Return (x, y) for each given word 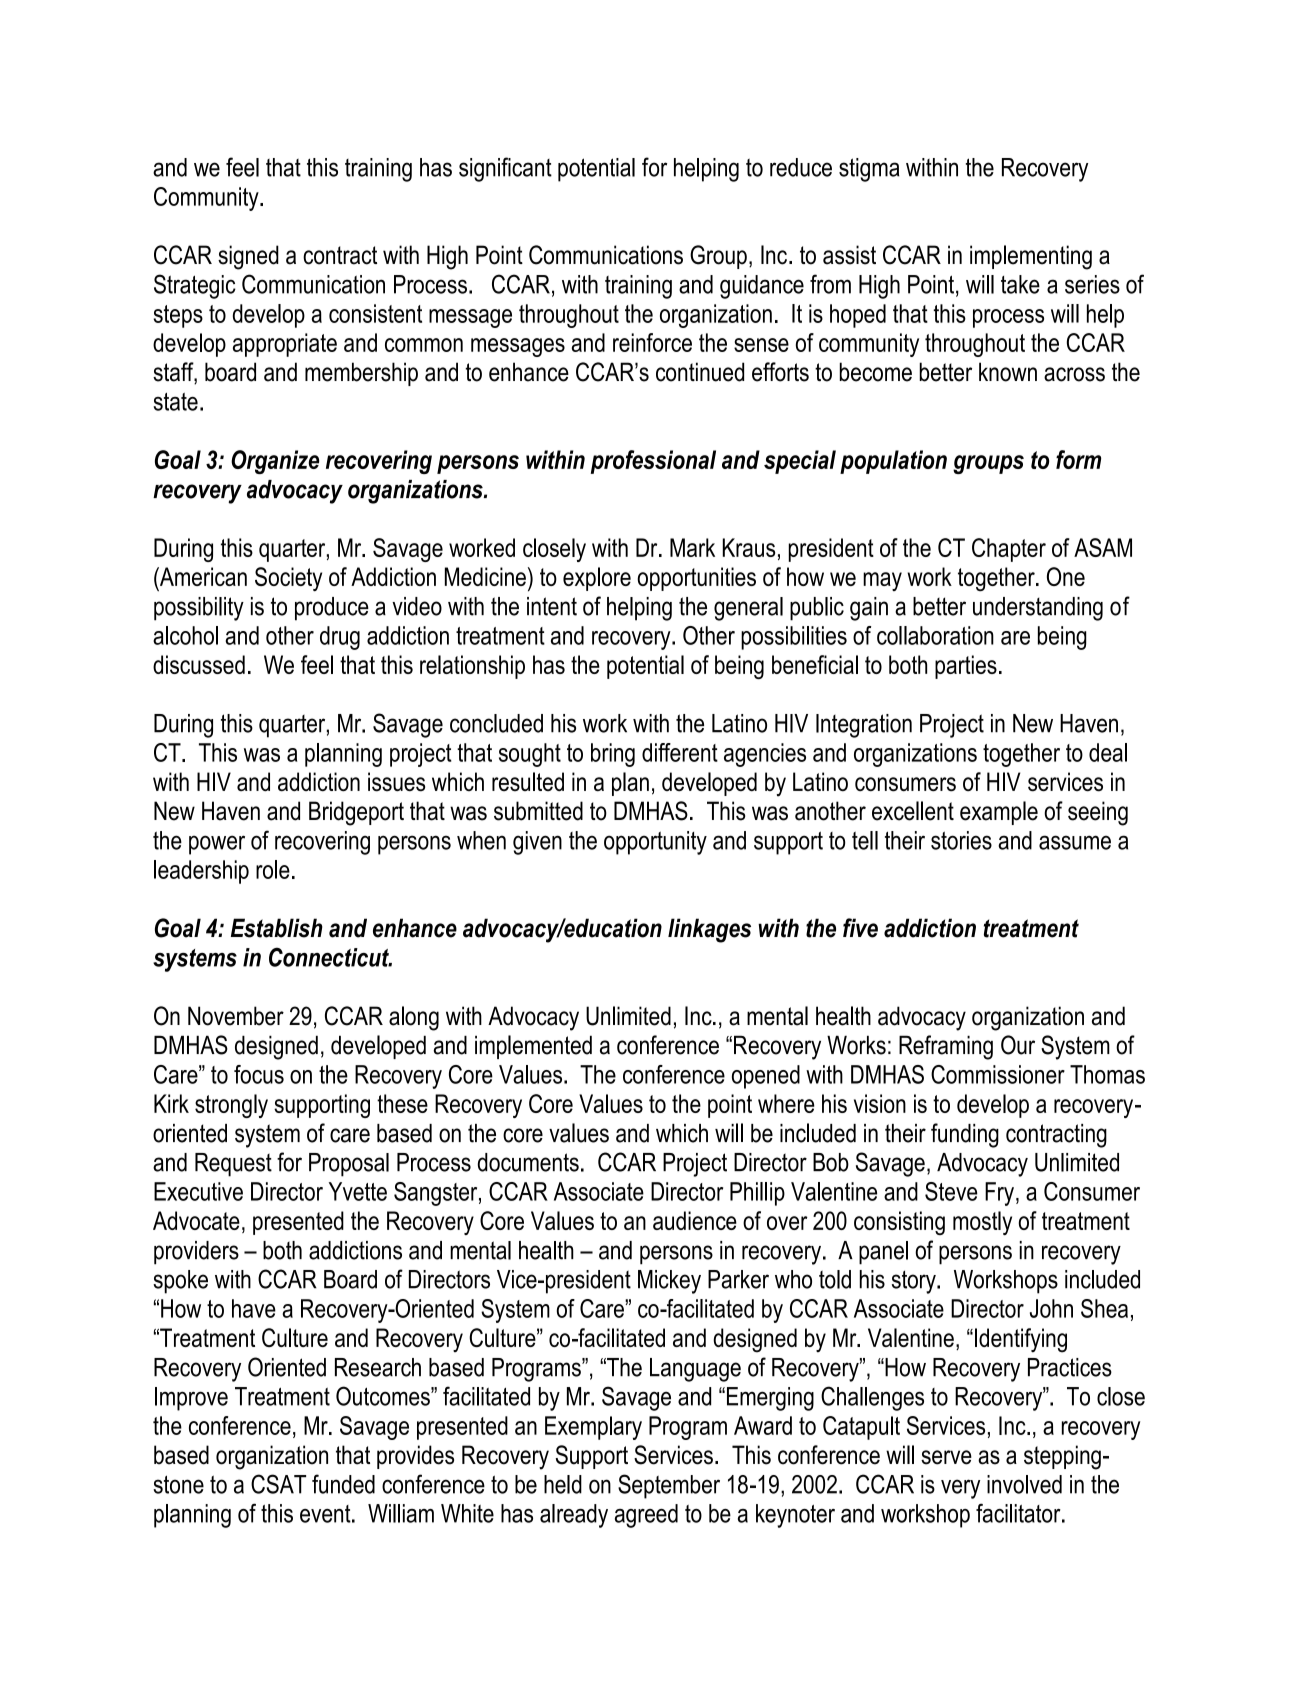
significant (505, 169)
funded (343, 1484)
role (273, 869)
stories (961, 840)
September (669, 1486)
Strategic (195, 286)
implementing (1031, 257)
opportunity (655, 843)
